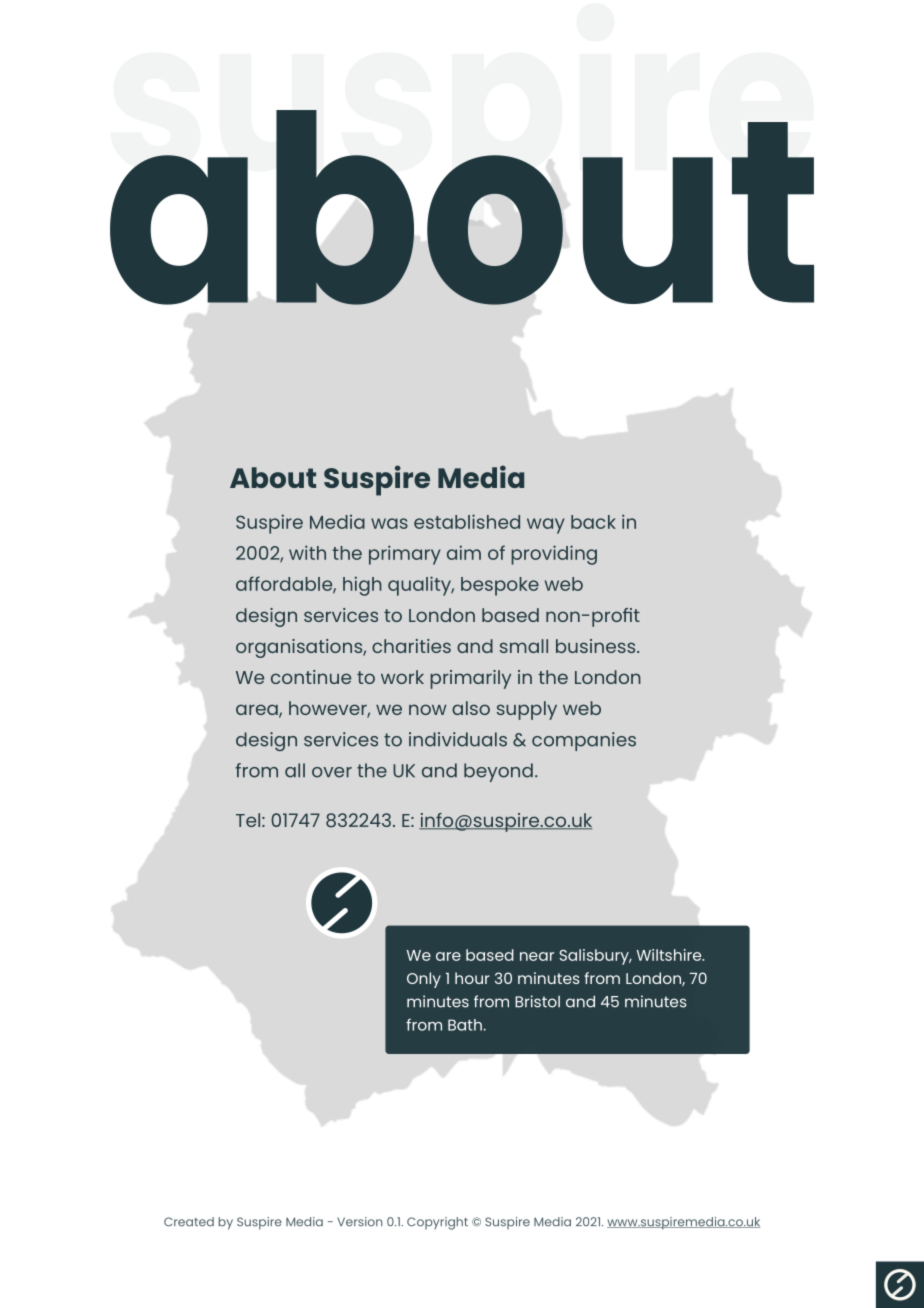 The image size is (924, 1308). Describe the element at coordinates (593, 522) in the page. I see `back` at that location.
